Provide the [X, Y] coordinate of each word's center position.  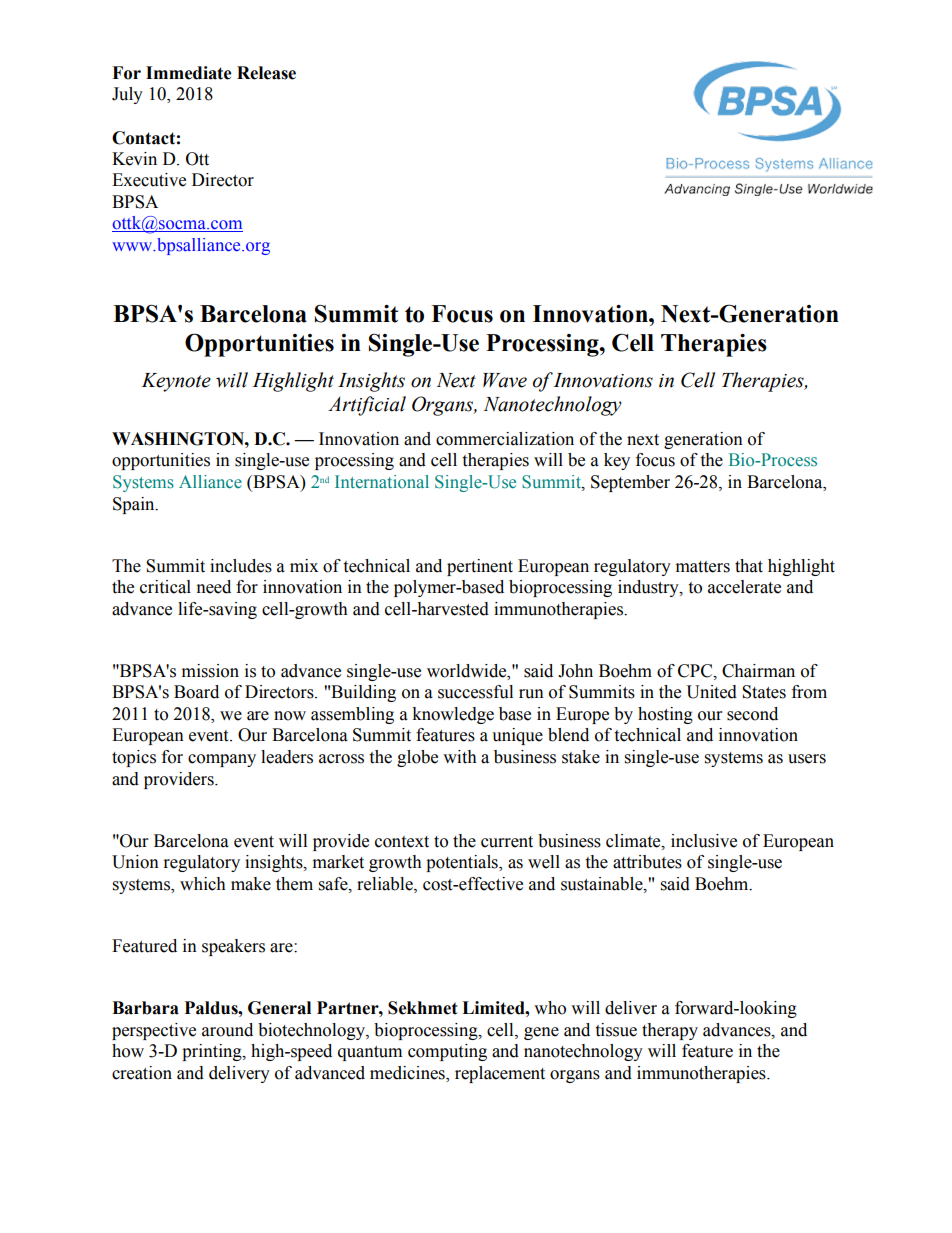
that [749, 566]
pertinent [480, 567]
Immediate [189, 73]
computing [447, 1052]
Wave [505, 380]
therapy [670, 1031]
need [214, 587]
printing [213, 1052]
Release [266, 73]
